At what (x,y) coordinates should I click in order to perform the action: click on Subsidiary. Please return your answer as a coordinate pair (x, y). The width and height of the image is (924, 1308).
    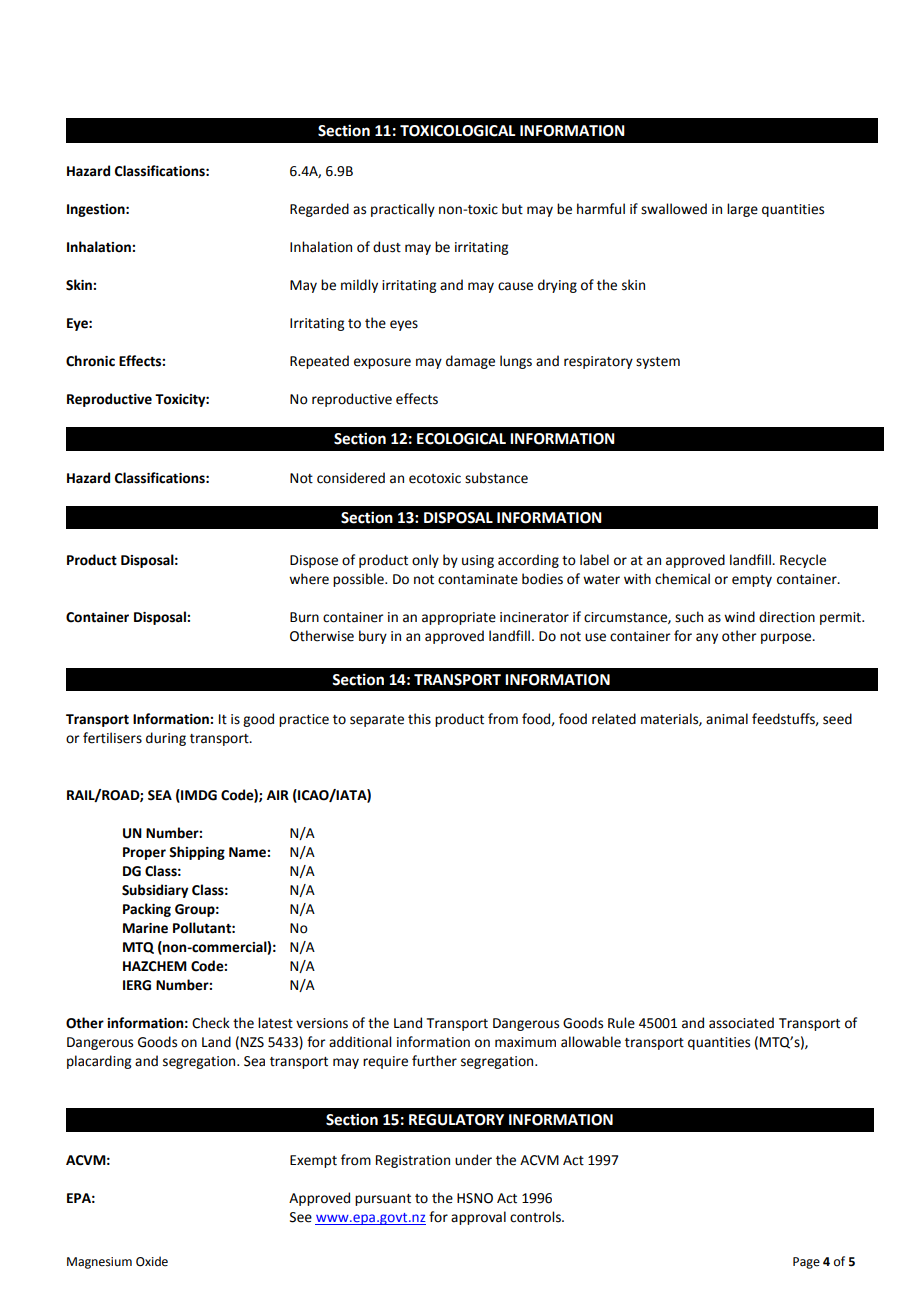
    Looking at the image, I should click on (155, 891).
